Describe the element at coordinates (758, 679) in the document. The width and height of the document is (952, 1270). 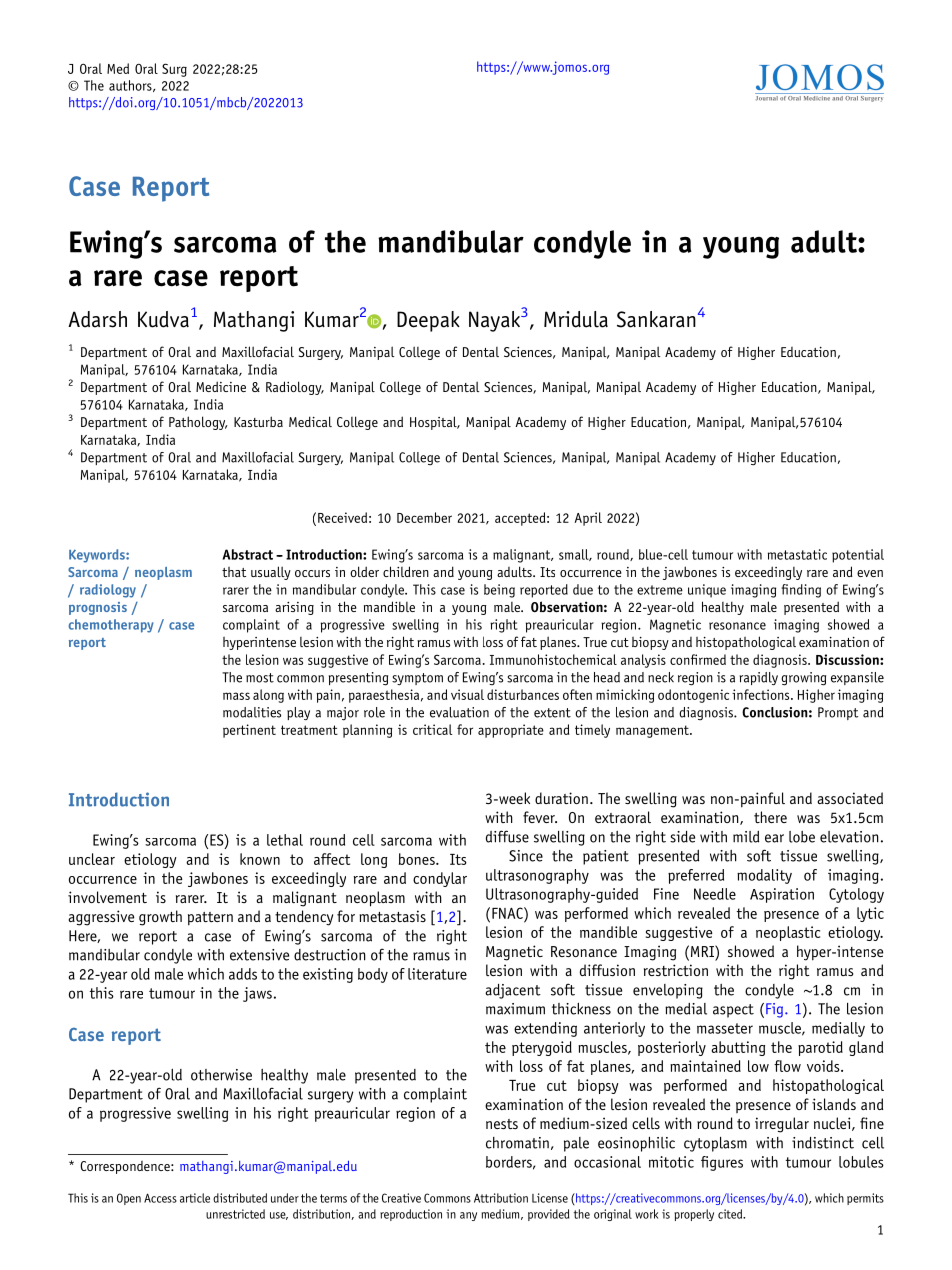
I see `rapidly` at that location.
